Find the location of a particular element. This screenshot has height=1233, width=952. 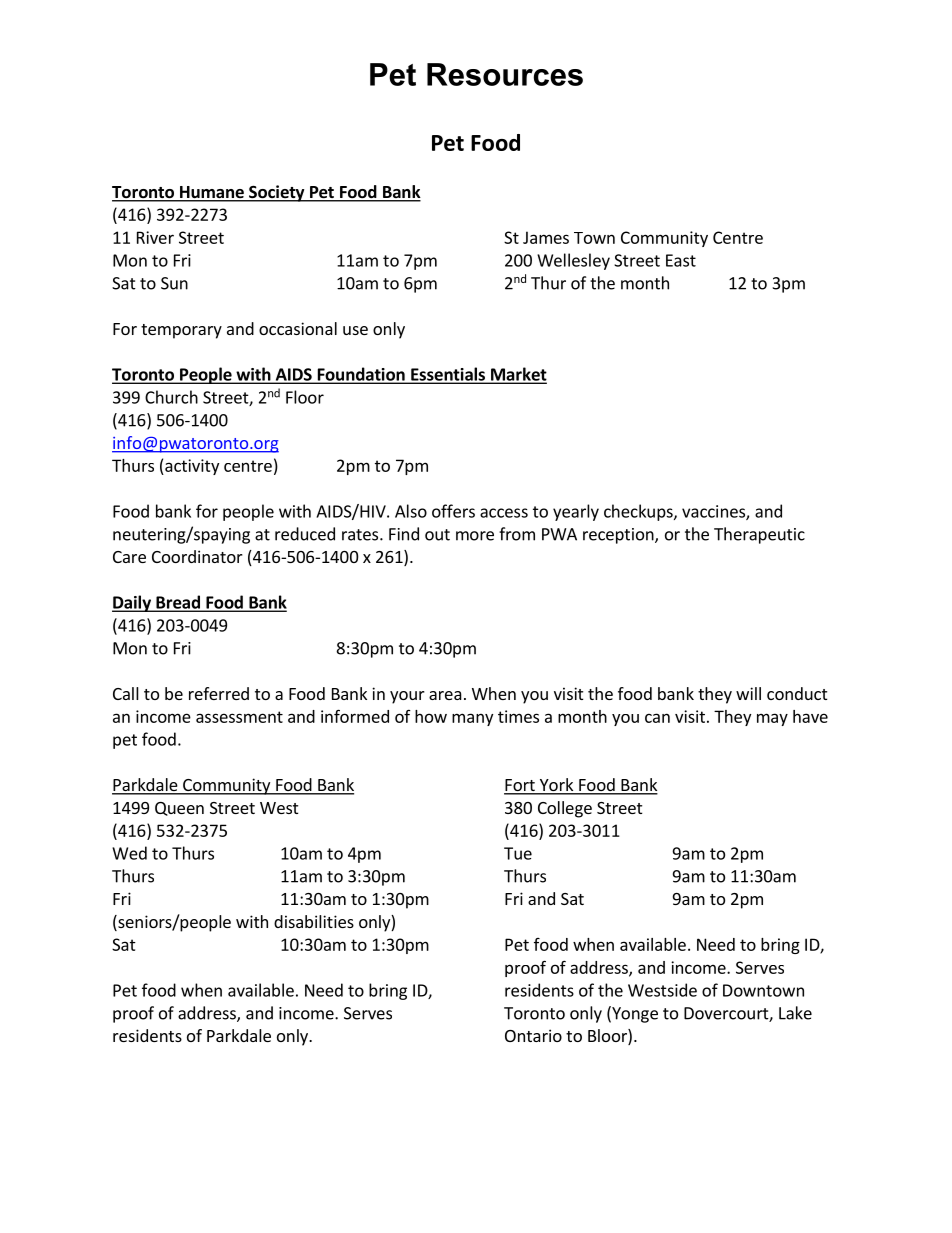

Humane is located at coordinates (212, 193).
